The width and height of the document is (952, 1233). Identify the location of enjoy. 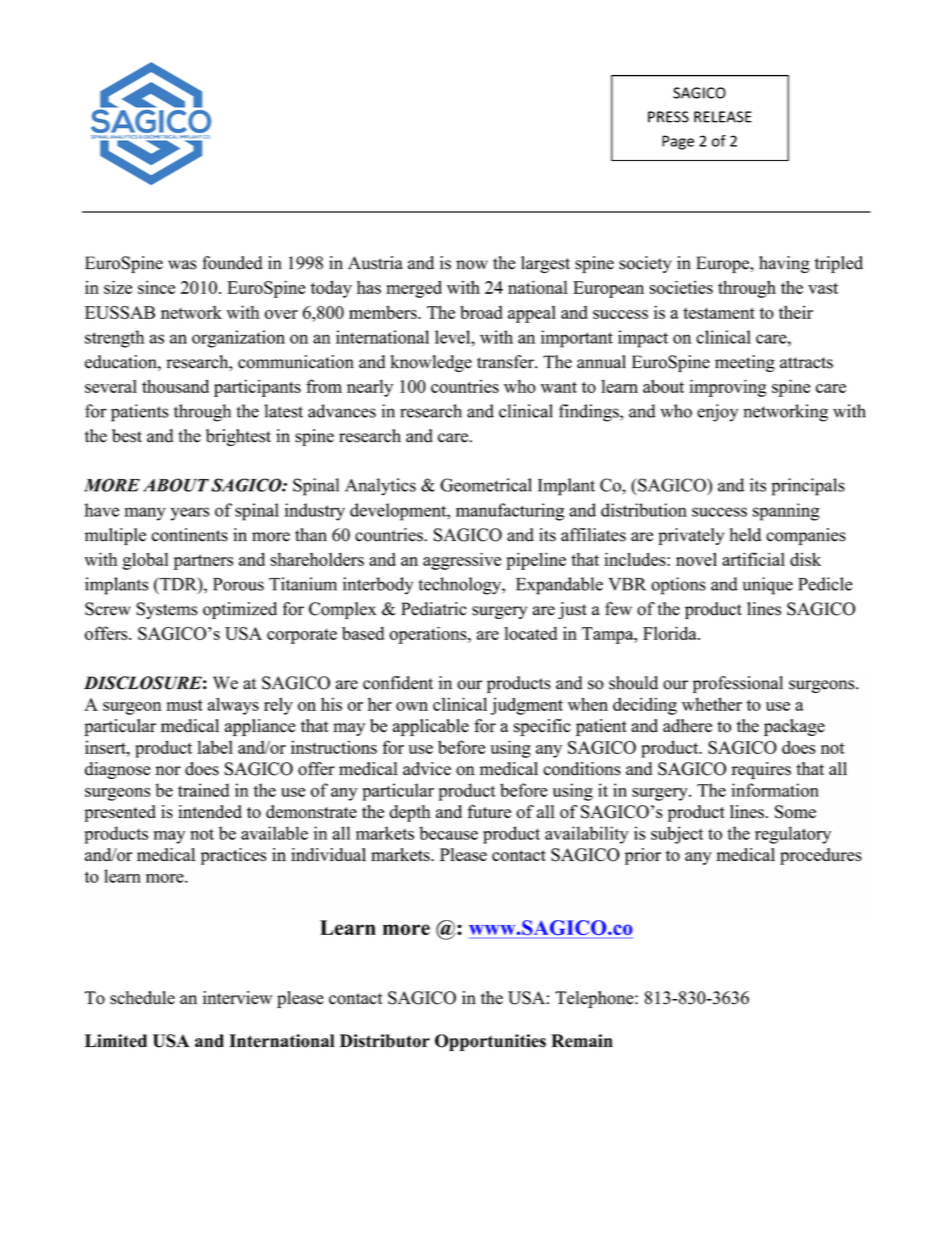
(717, 413).
